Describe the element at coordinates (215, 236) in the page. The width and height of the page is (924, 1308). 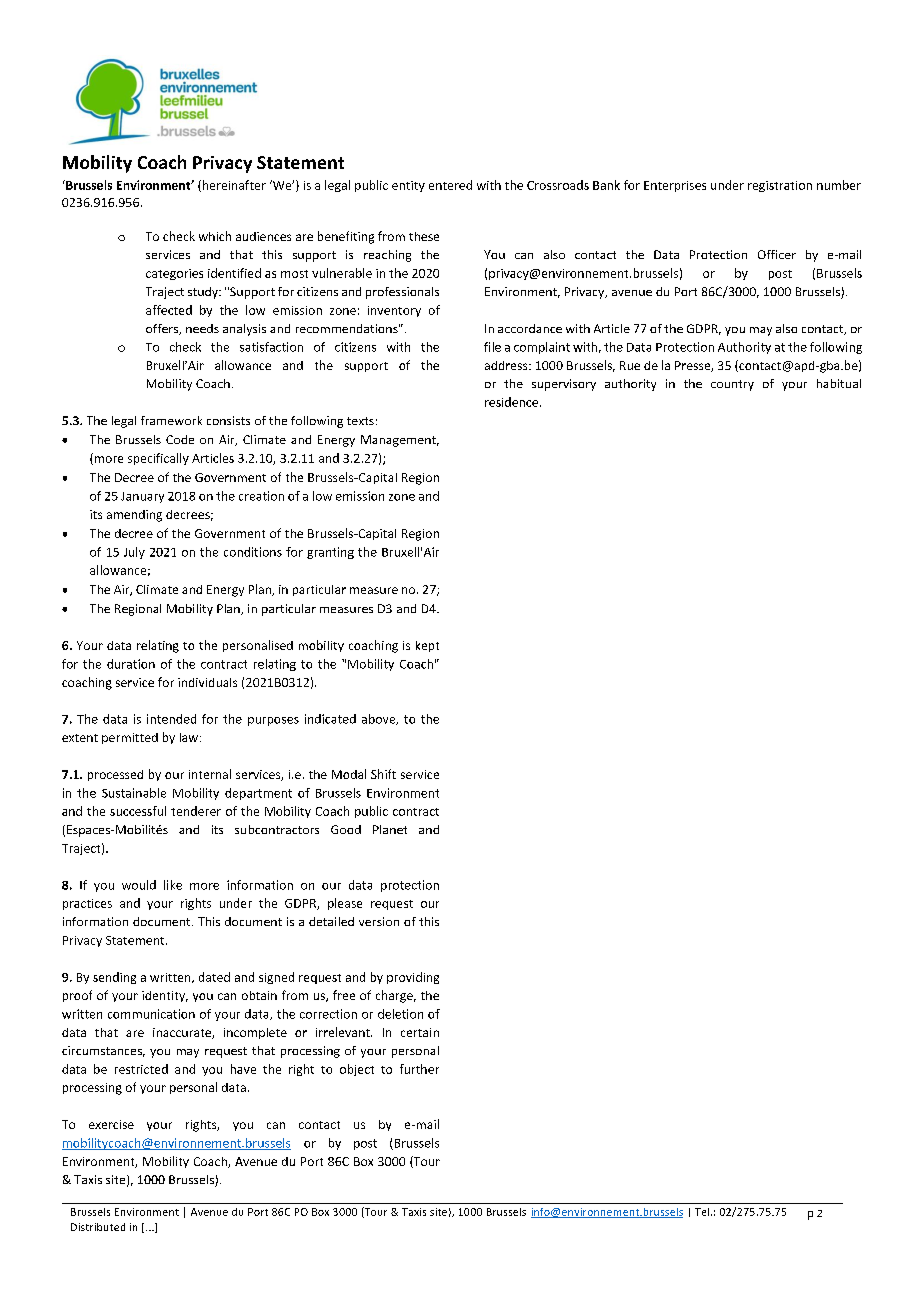
I see `which` at that location.
